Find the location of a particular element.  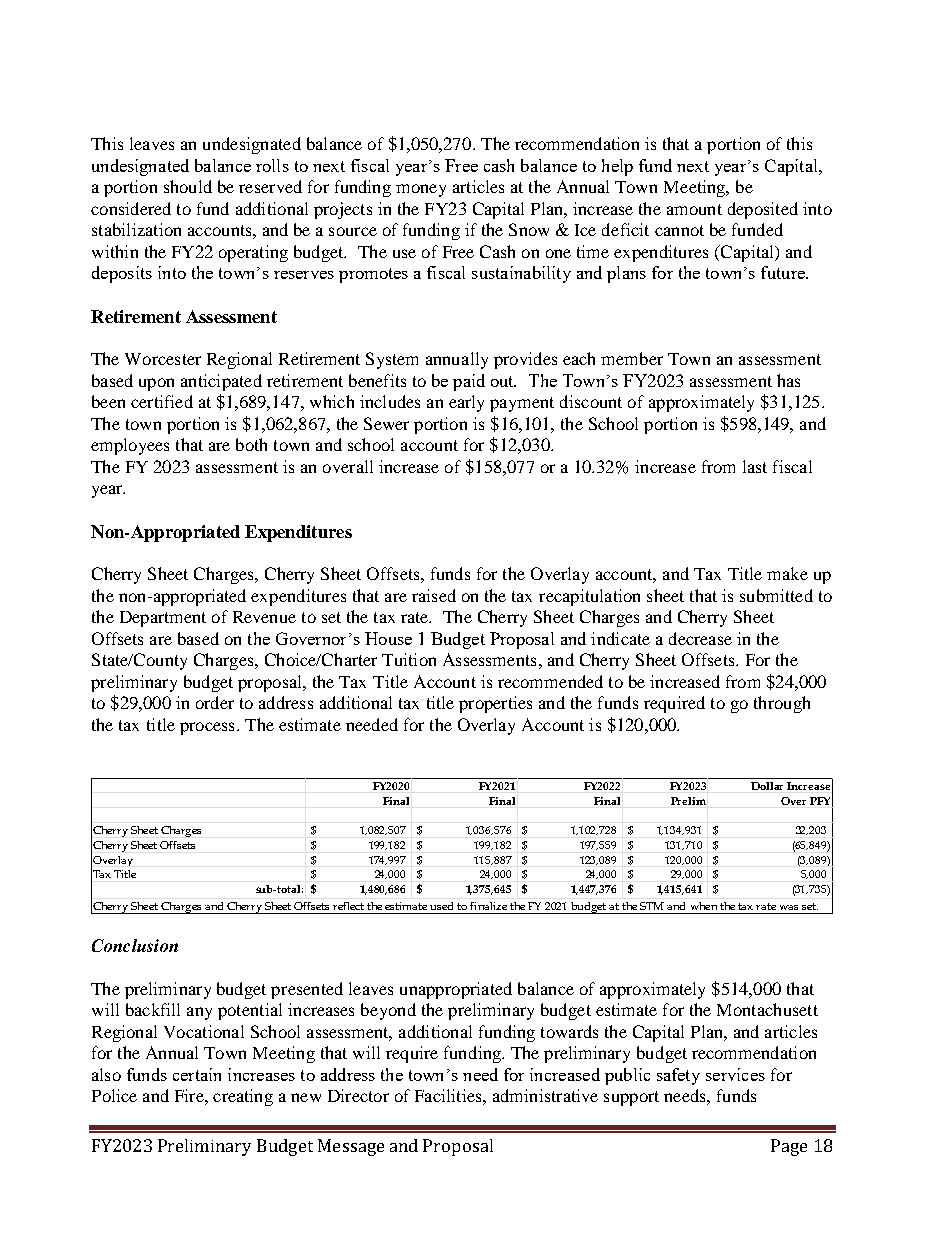

should is located at coordinates (188, 186).
